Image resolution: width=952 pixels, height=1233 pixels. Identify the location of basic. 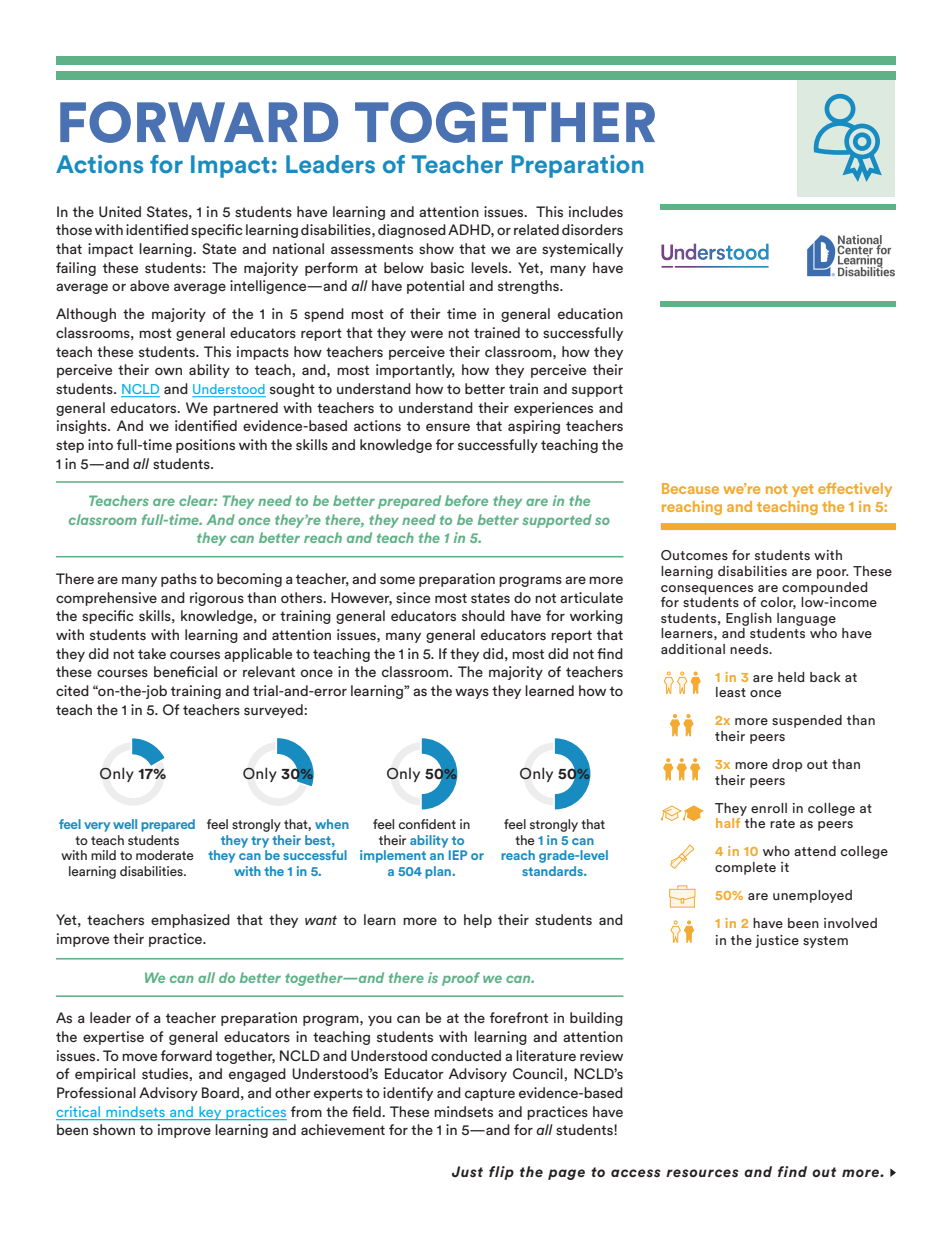
(447, 267).
